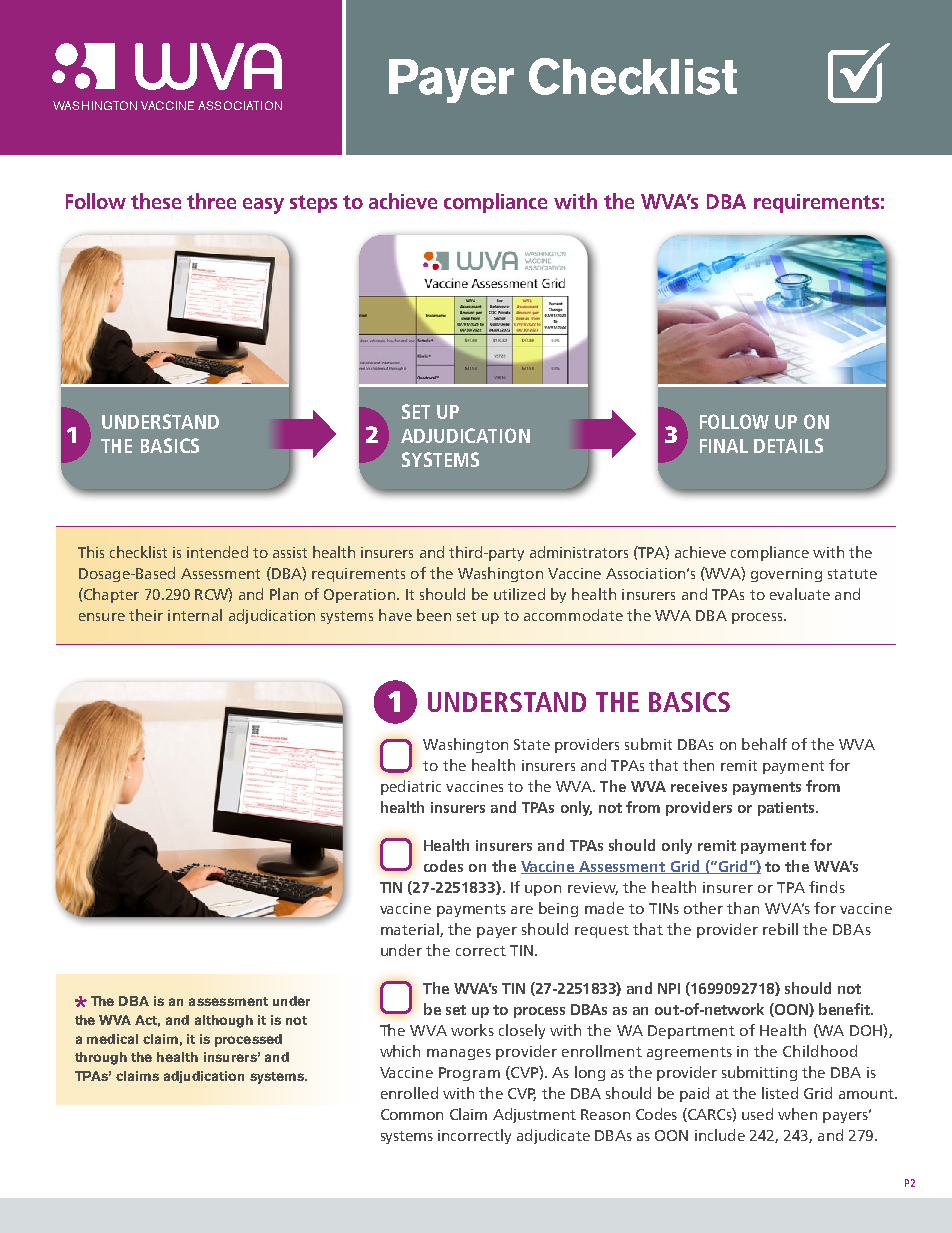 Image resolution: width=952 pixels, height=1233 pixels. What do you see at coordinates (788, 445) in the screenshot?
I see `DETAILS` at bounding box center [788, 445].
